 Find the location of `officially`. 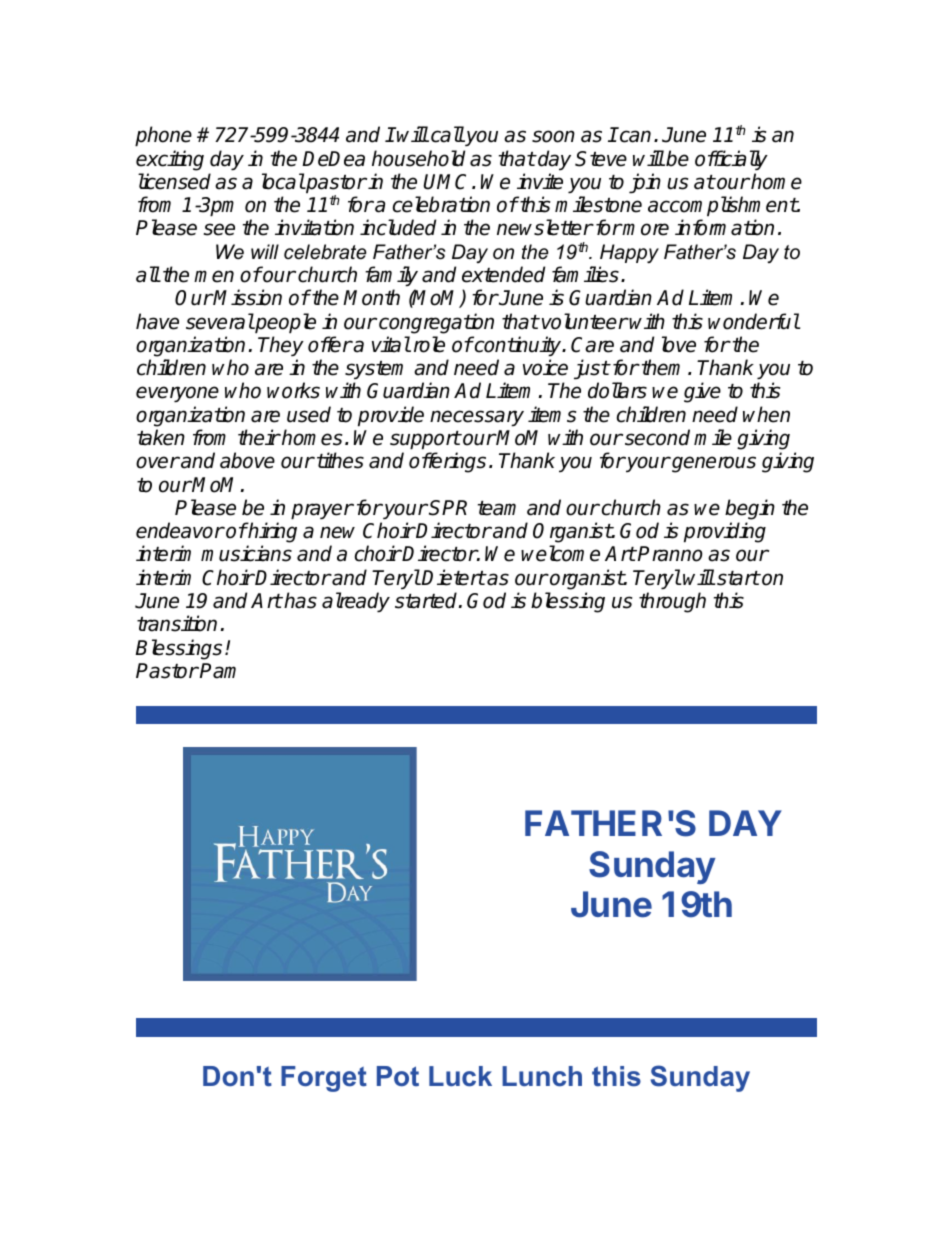

officially is located at coordinates (731, 160).
